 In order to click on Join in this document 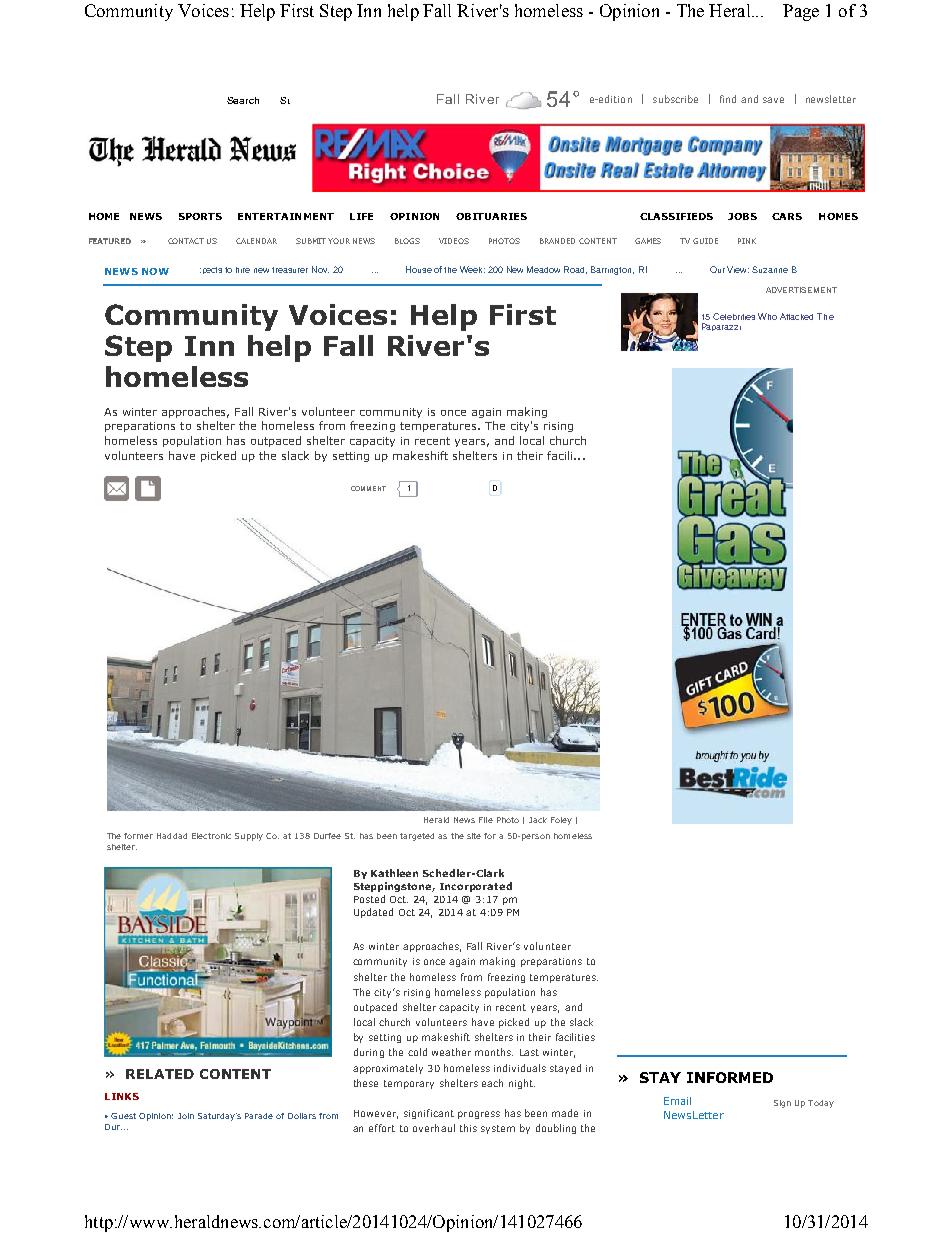, I will do `click(186, 1116)`.
